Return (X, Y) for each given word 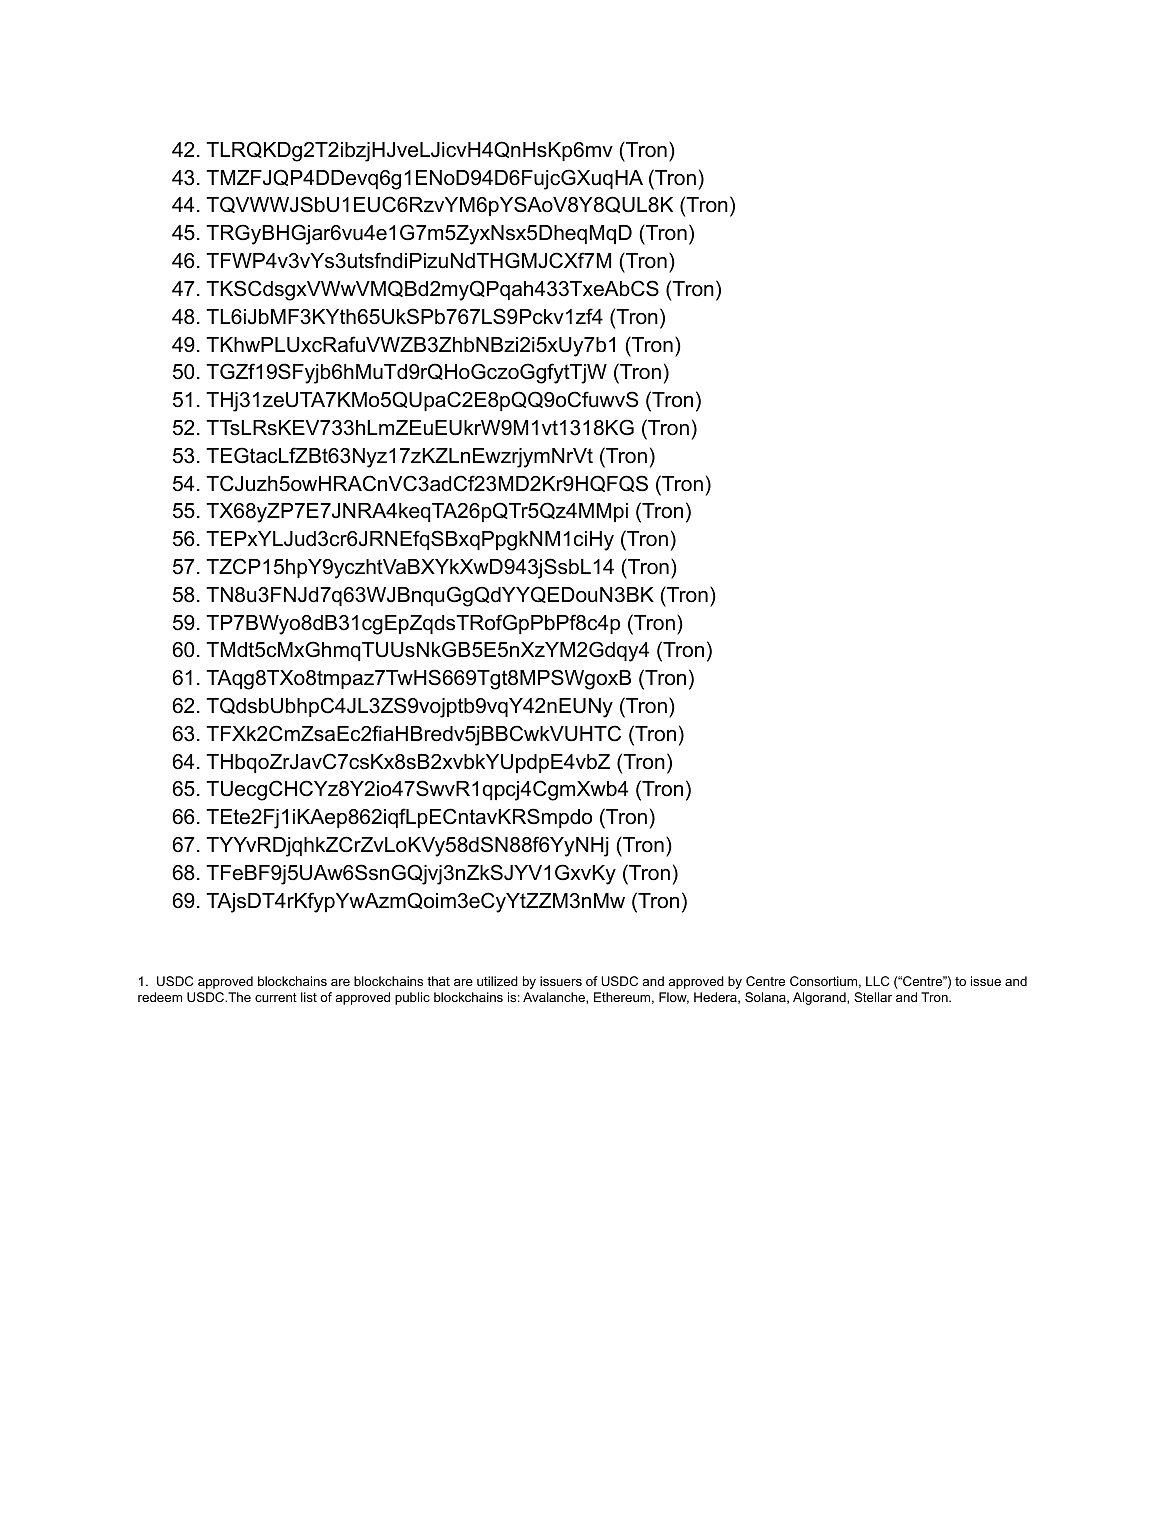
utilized (497, 981)
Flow (674, 998)
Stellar (873, 997)
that (438, 981)
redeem (160, 997)
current (276, 997)
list (309, 997)
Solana (766, 998)
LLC (877, 981)
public (412, 998)
